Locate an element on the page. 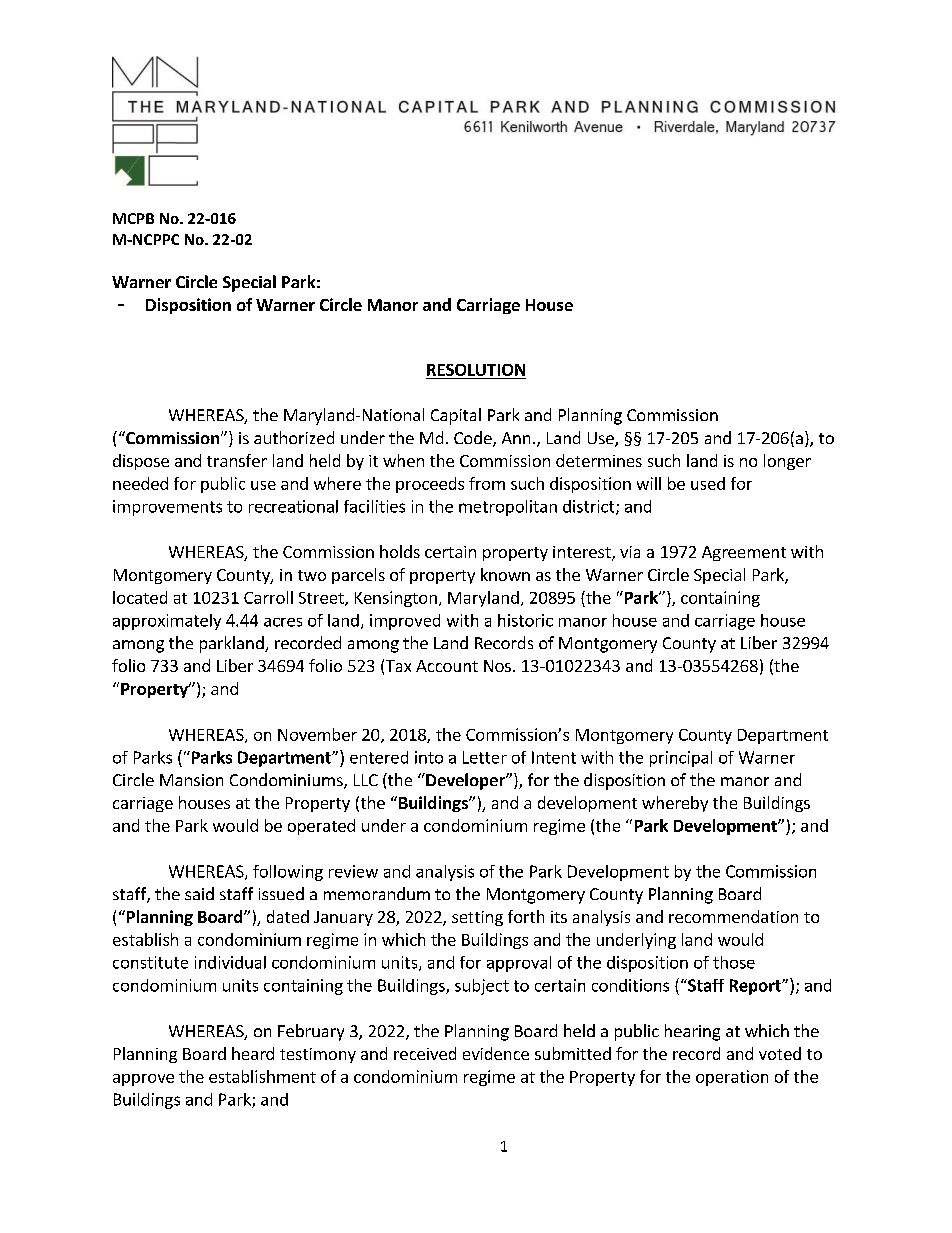 The image size is (952, 1233). Letter is located at coordinates (485, 757).
